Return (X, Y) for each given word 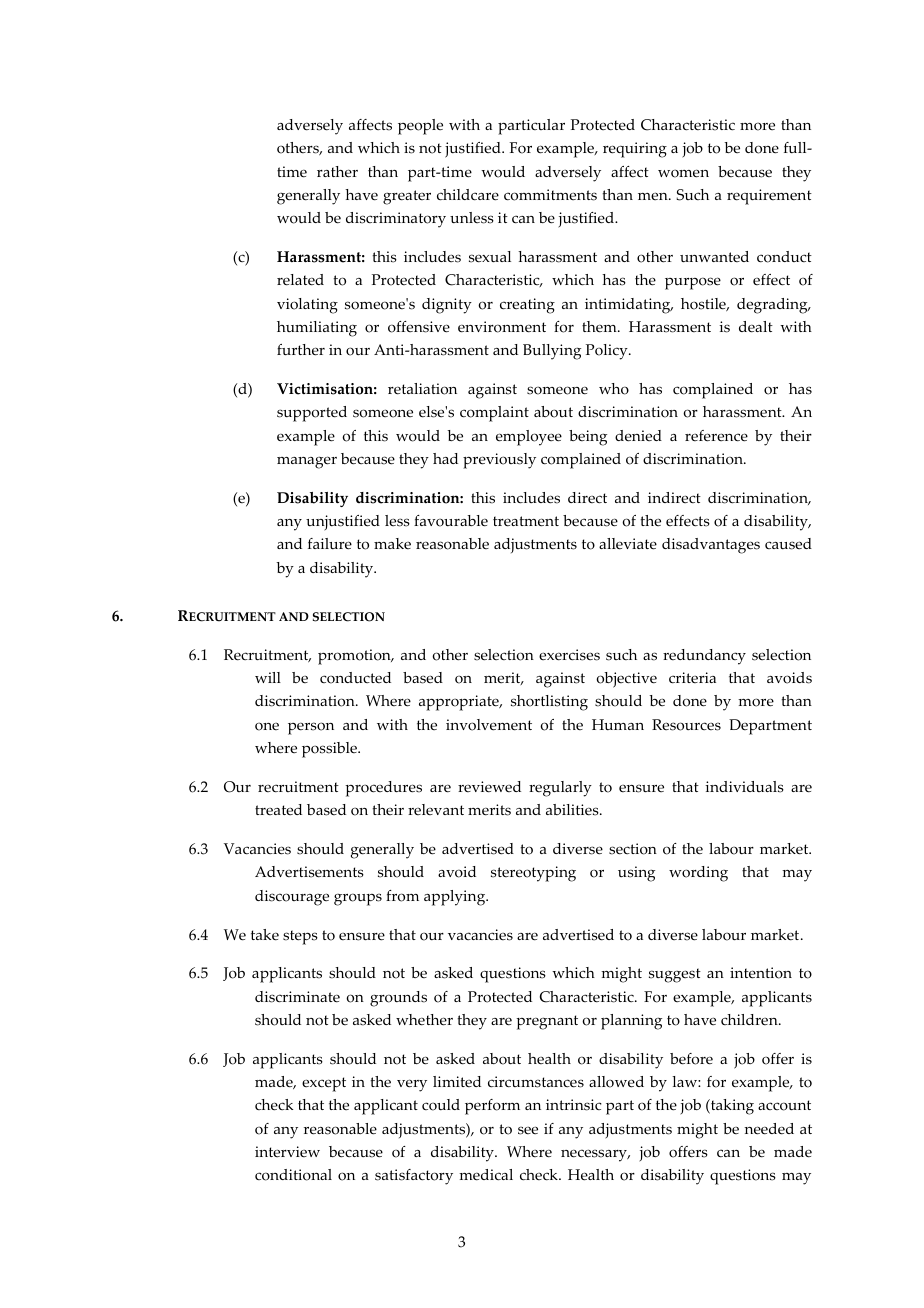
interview (287, 1152)
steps (300, 937)
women (683, 173)
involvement (489, 725)
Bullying (552, 352)
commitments (550, 195)
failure (330, 544)
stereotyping (533, 874)
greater (407, 197)
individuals (744, 787)
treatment (526, 521)
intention (761, 973)
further (301, 350)
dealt (756, 327)
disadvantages (711, 546)
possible (330, 750)
